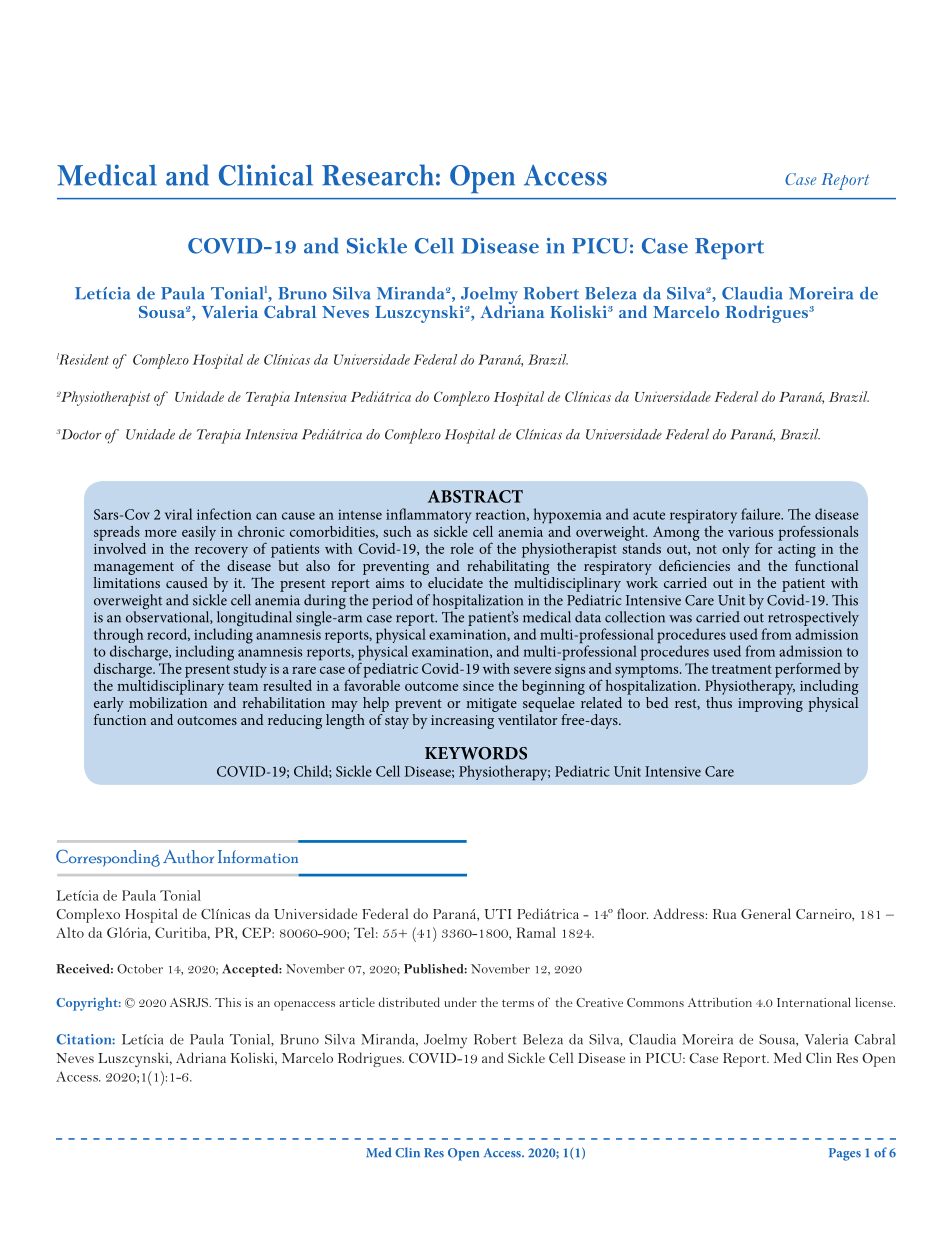 The width and height of the document is (952, 1233). What do you see at coordinates (762, 514) in the document?
I see `failure` at bounding box center [762, 514].
